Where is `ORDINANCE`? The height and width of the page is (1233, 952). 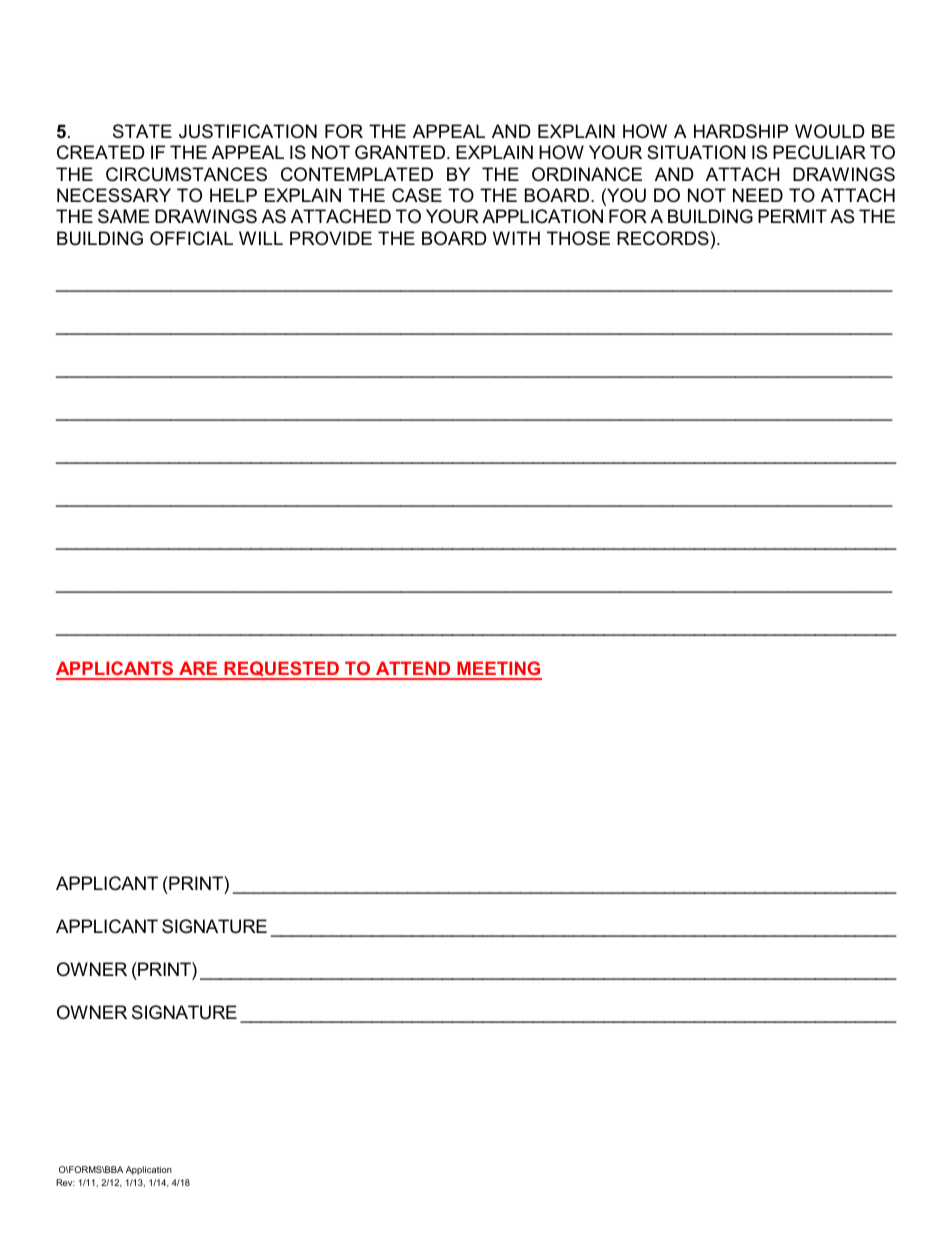 ORDINANCE is located at coordinates (587, 174).
